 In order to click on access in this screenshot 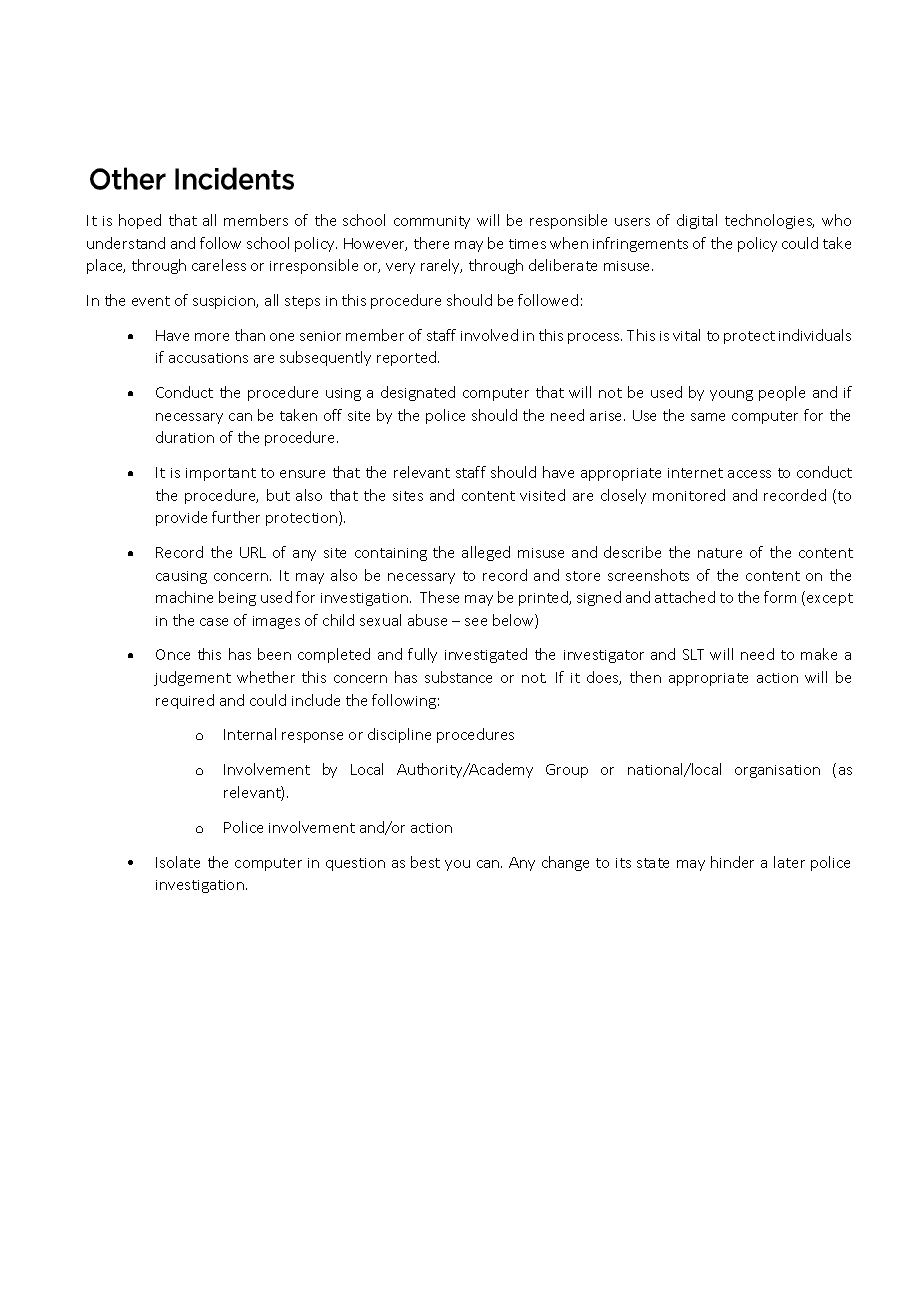, I will do `click(749, 474)`.
